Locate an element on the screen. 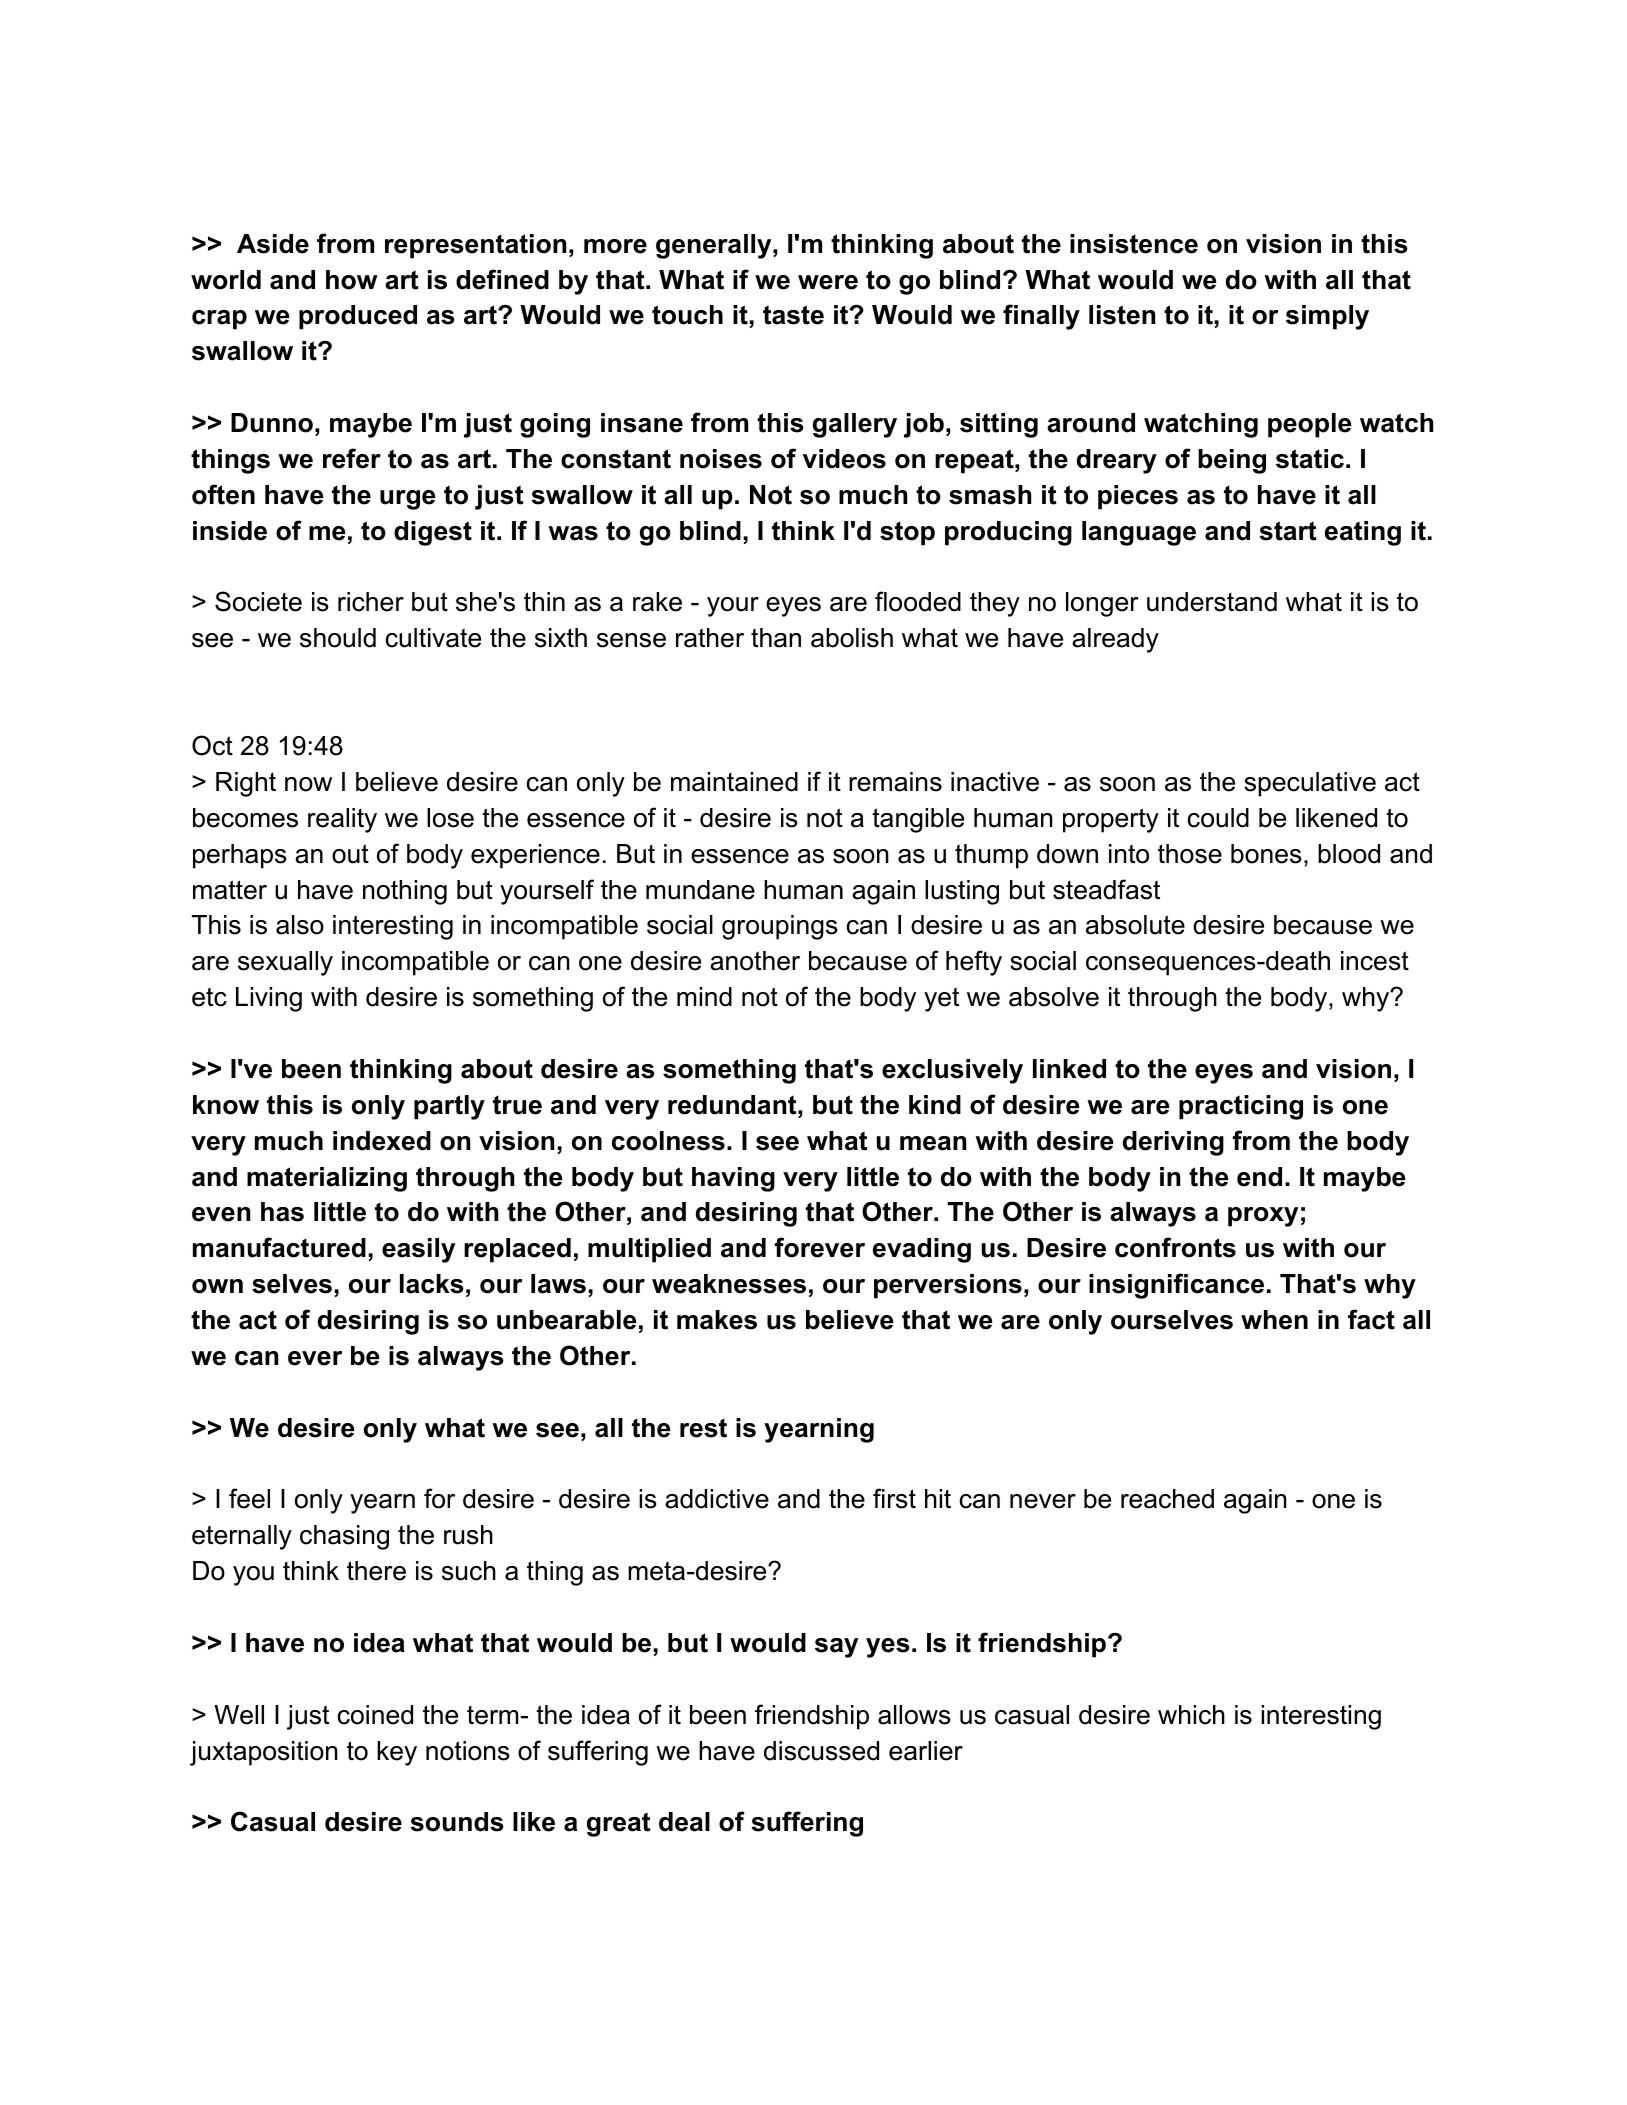  feel is located at coordinates (249, 1498).
